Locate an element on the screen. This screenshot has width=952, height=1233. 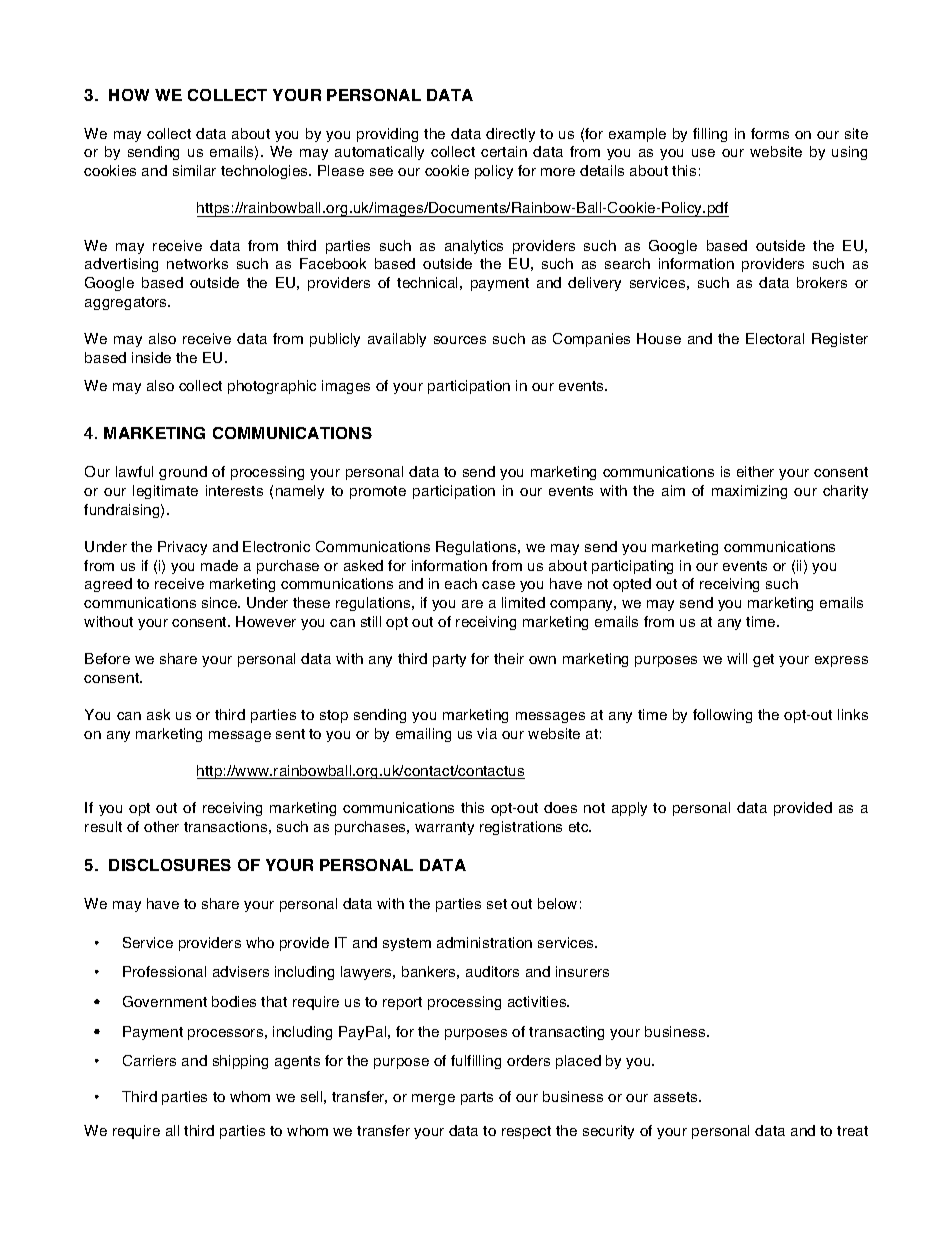
parts is located at coordinates (477, 1098).
